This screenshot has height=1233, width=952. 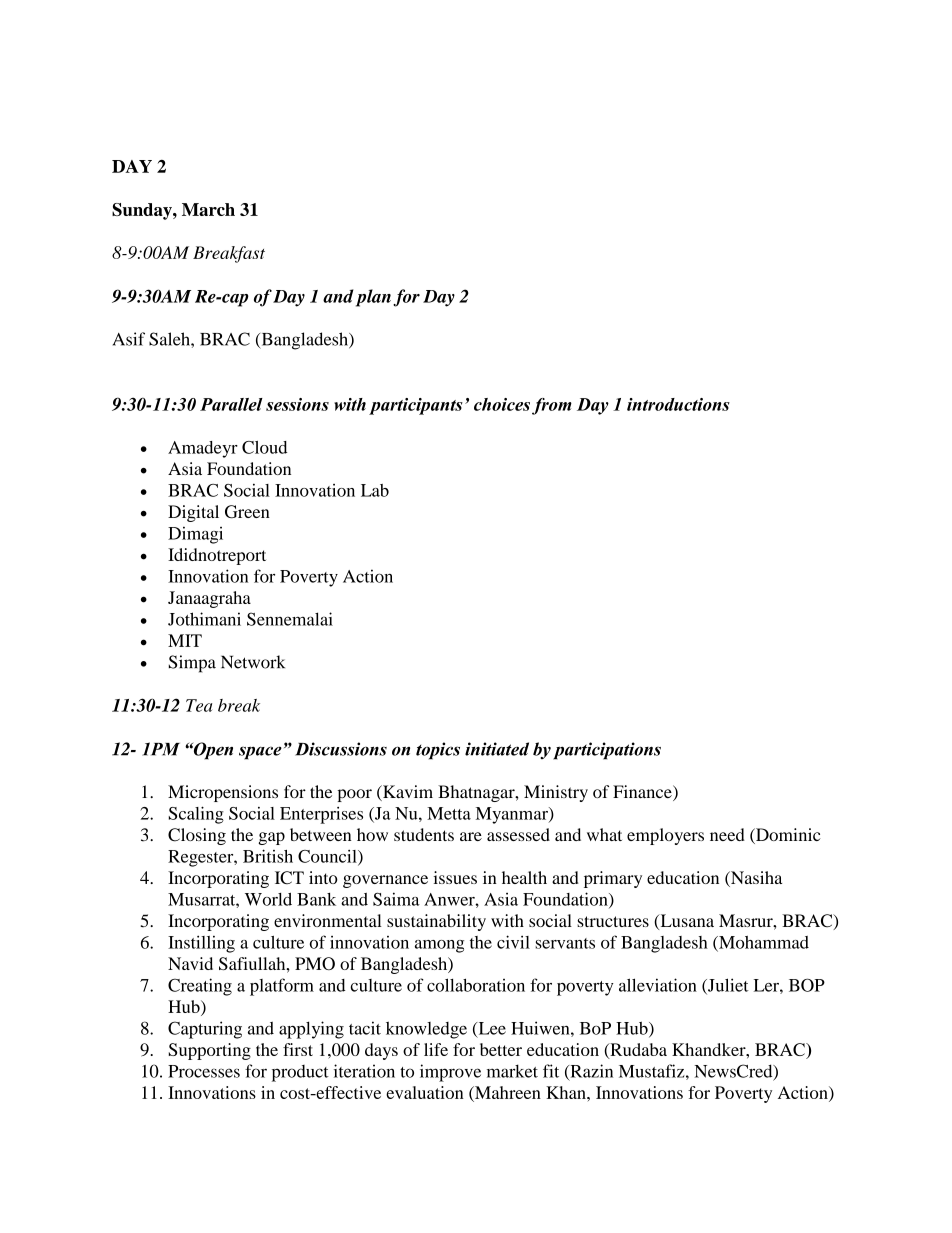 I want to click on plan, so click(x=373, y=298).
